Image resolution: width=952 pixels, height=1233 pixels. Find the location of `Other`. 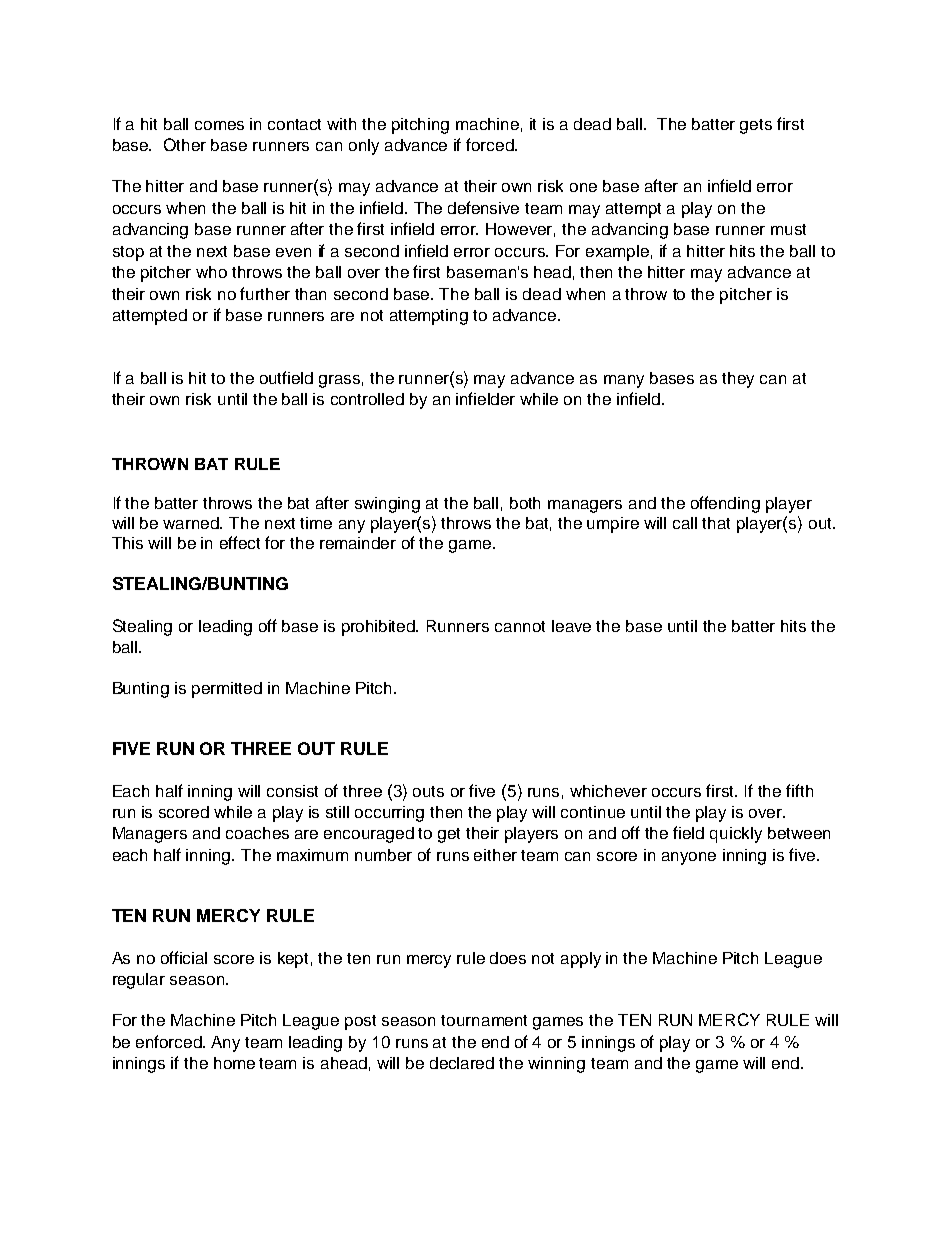

Other is located at coordinates (185, 144).
